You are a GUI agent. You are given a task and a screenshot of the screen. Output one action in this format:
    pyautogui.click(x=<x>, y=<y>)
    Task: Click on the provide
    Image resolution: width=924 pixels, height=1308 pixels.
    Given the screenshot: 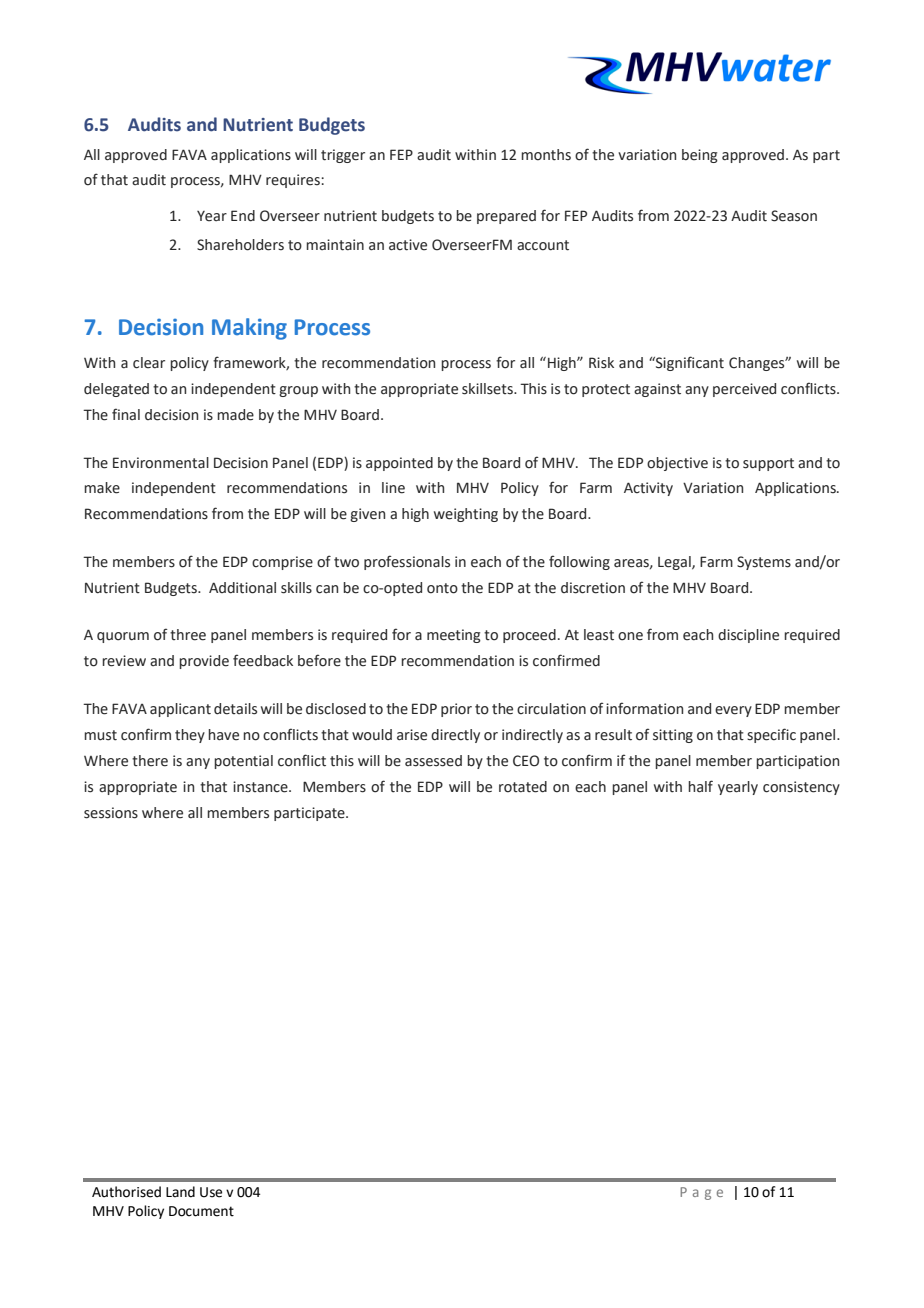 What is the action you would take?
    pyautogui.click(x=204, y=662)
